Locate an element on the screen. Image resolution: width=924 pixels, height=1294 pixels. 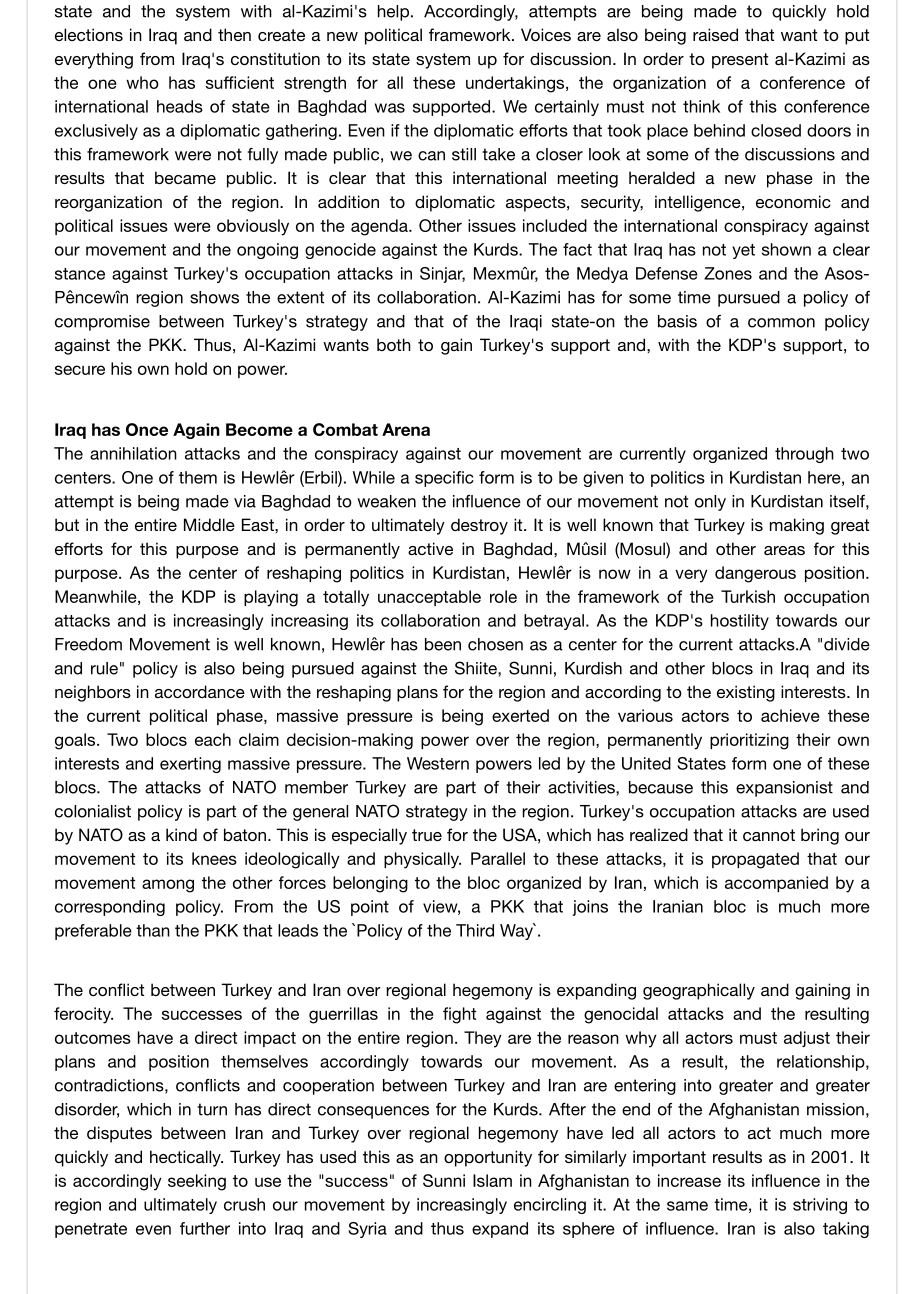
help is located at coordinates (393, 13).
